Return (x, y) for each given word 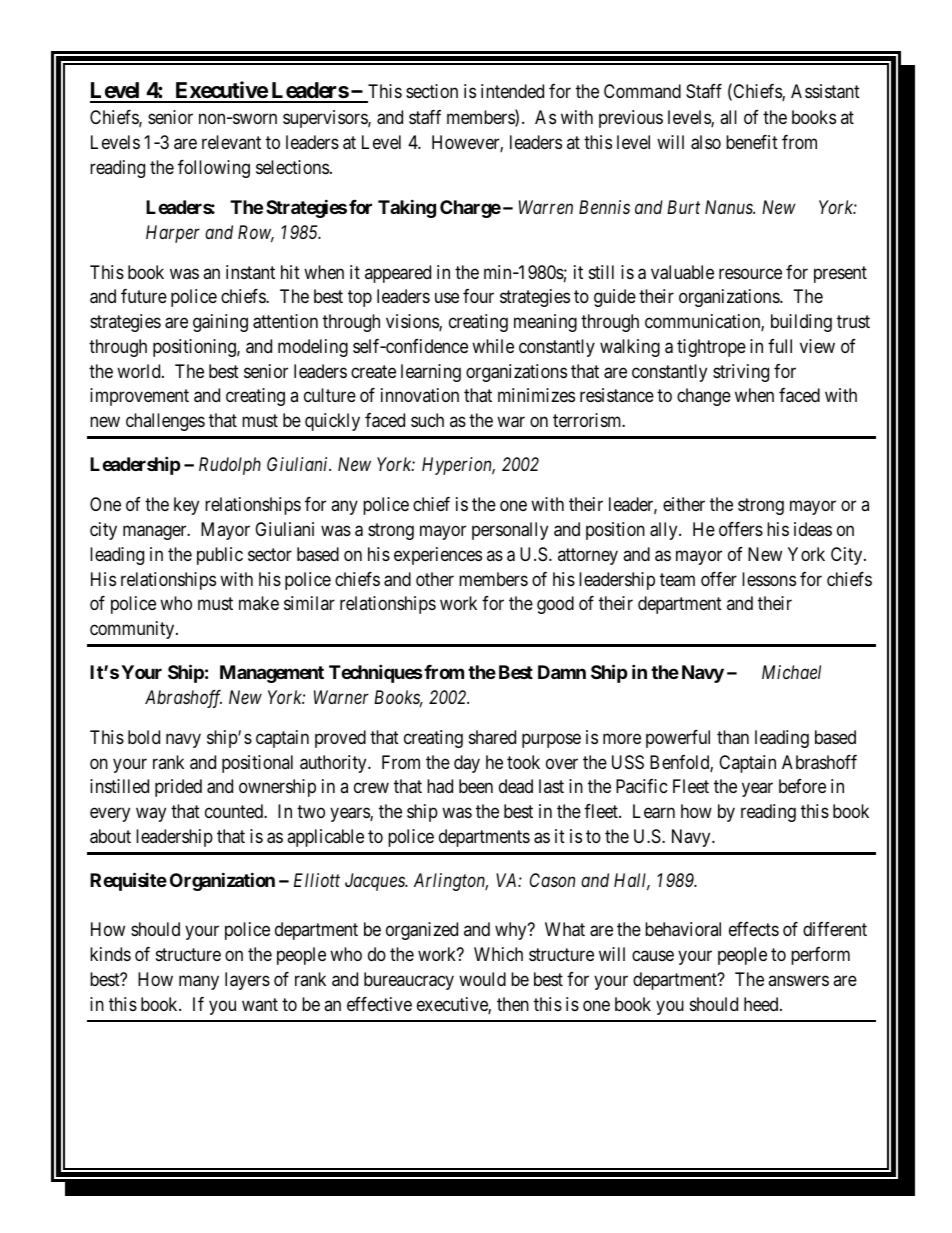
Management (272, 674)
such (427, 420)
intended (512, 91)
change (704, 397)
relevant (231, 142)
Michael (791, 672)
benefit (752, 142)
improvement (139, 397)
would (482, 979)
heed (762, 1004)
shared (492, 737)
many (199, 982)
